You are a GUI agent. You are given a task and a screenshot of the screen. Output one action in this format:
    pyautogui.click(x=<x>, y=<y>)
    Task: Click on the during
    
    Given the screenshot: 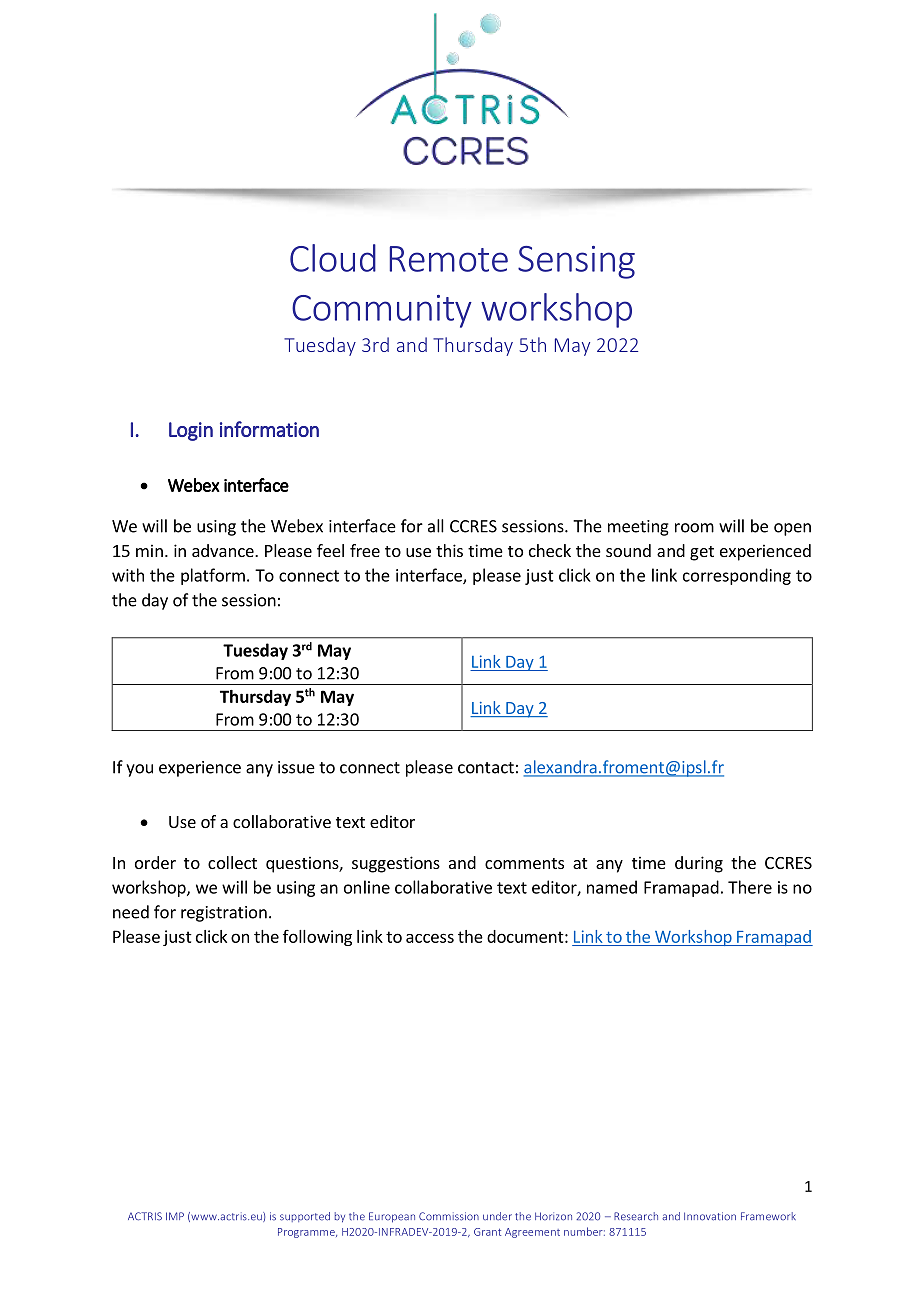 What is the action you would take?
    pyautogui.click(x=699, y=864)
